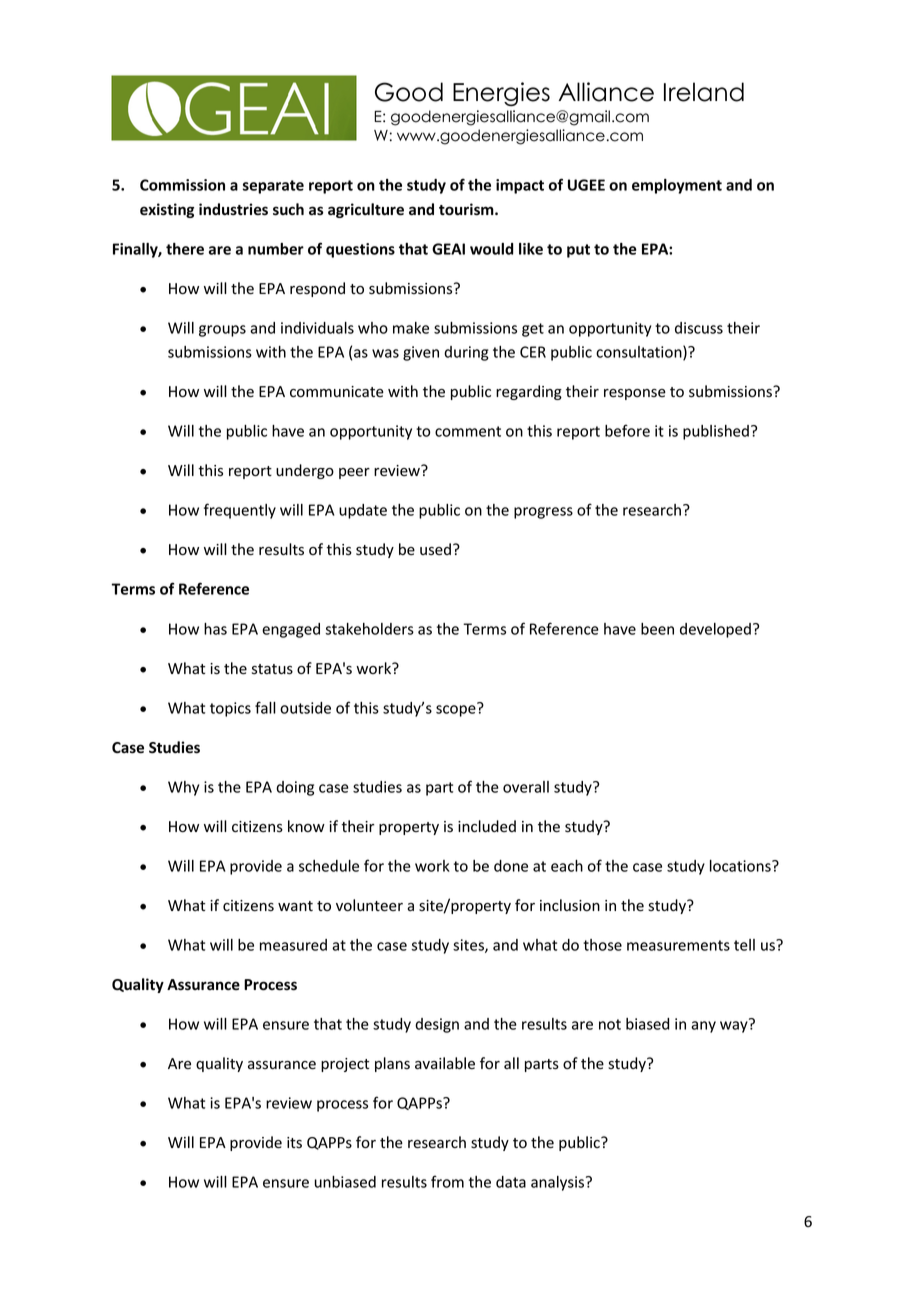 This screenshot has width=924, height=1308. I want to click on frequently, so click(240, 511).
